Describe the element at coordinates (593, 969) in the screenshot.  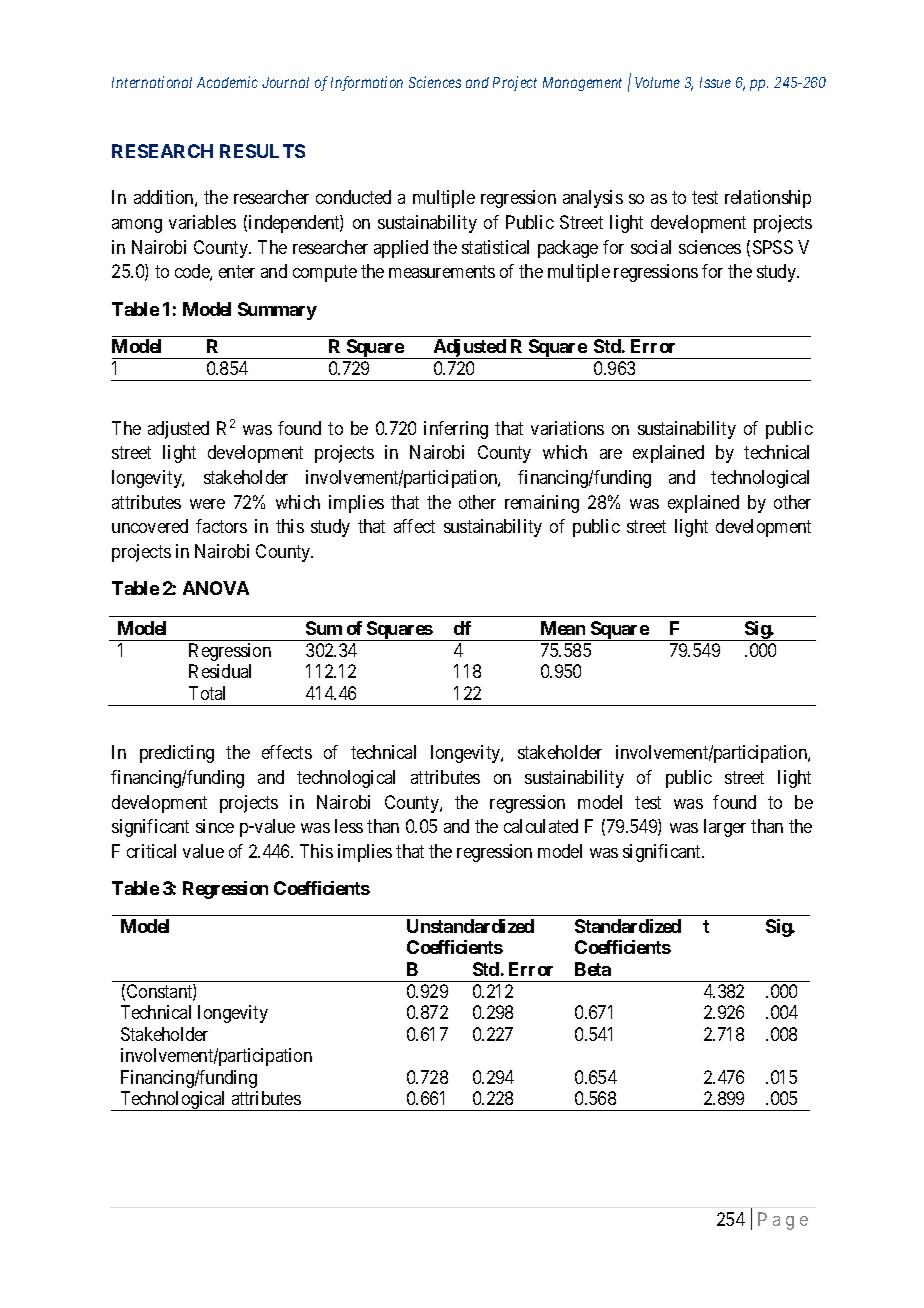
I see `Beta` at that location.
